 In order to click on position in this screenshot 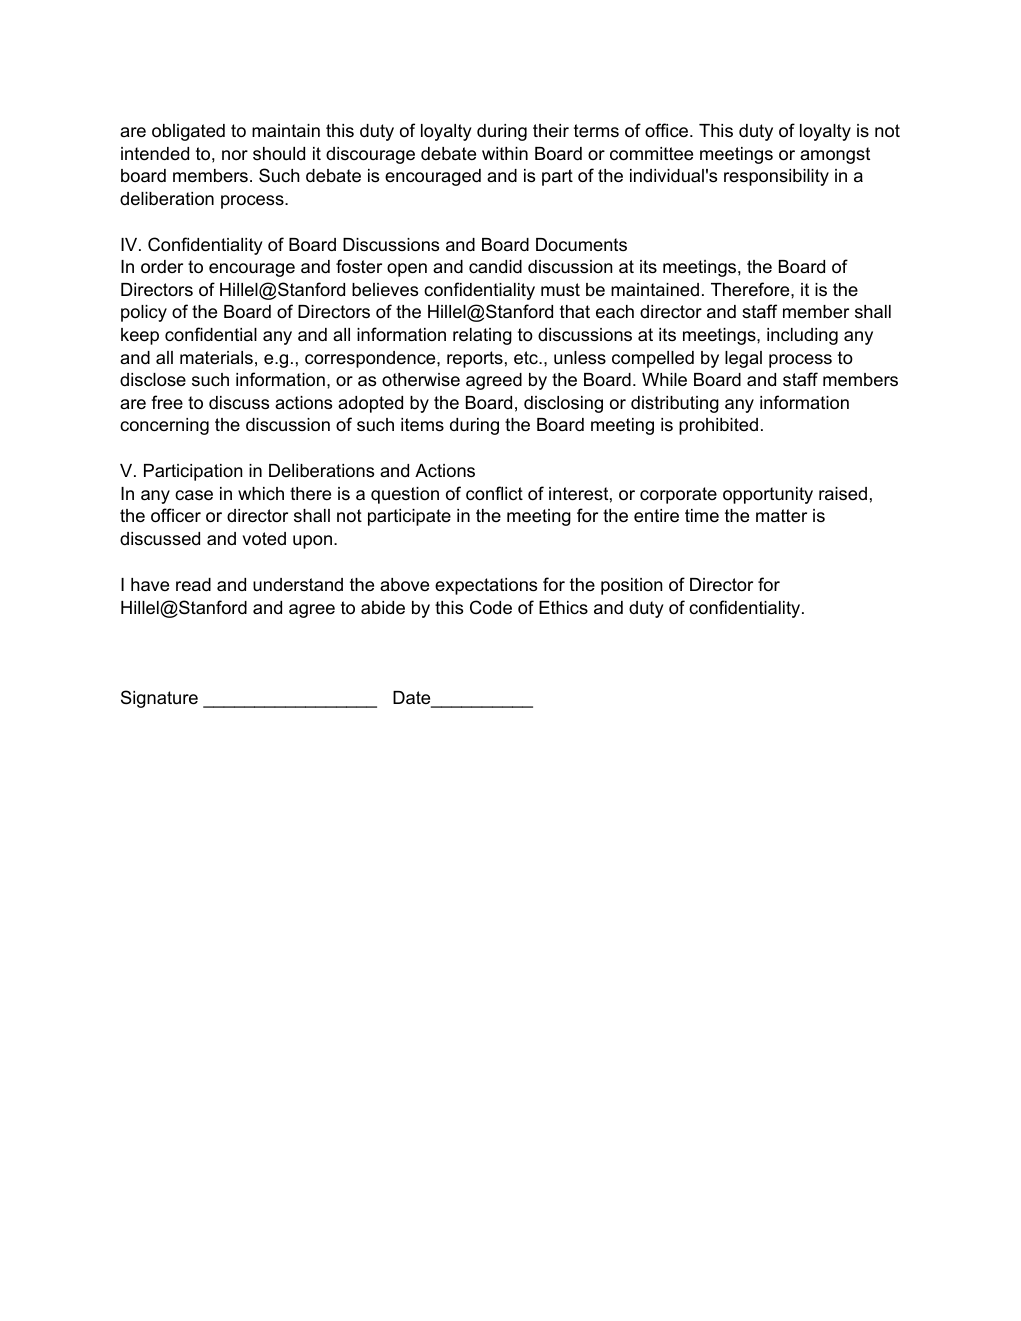, I will do `click(631, 586)`.
